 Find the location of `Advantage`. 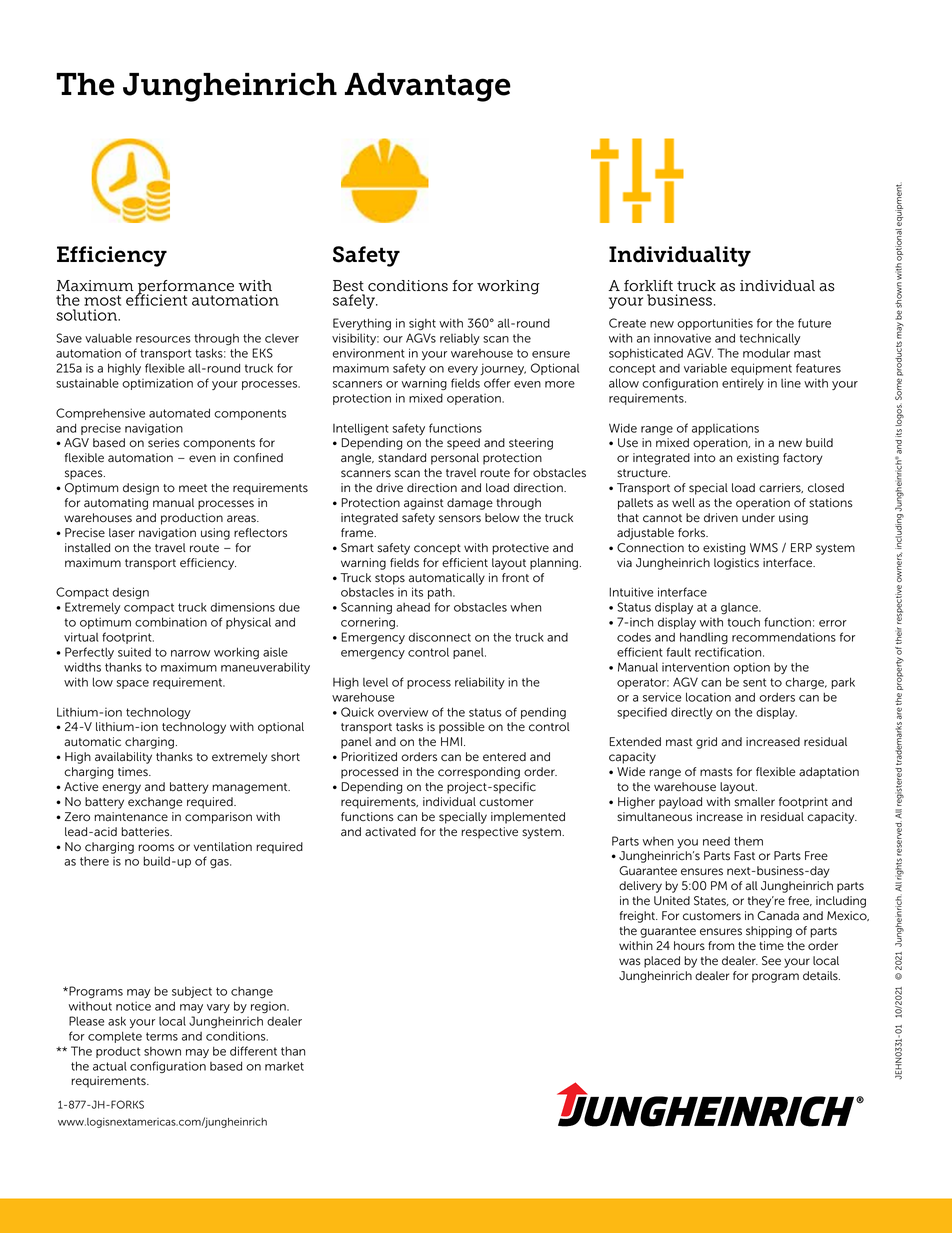

Advantage is located at coordinates (428, 87).
